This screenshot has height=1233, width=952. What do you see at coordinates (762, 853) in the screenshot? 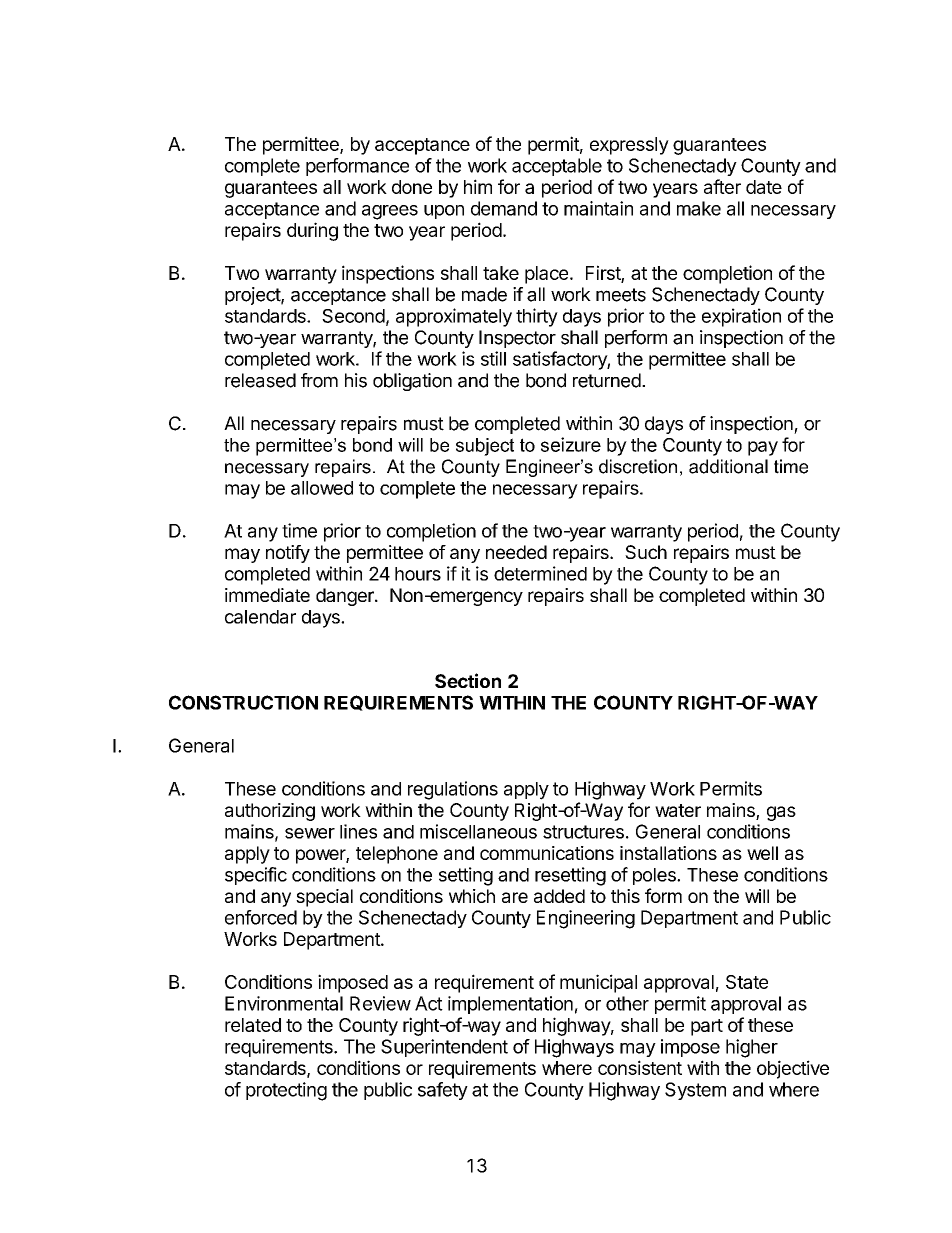
I see `well` at bounding box center [762, 853].
